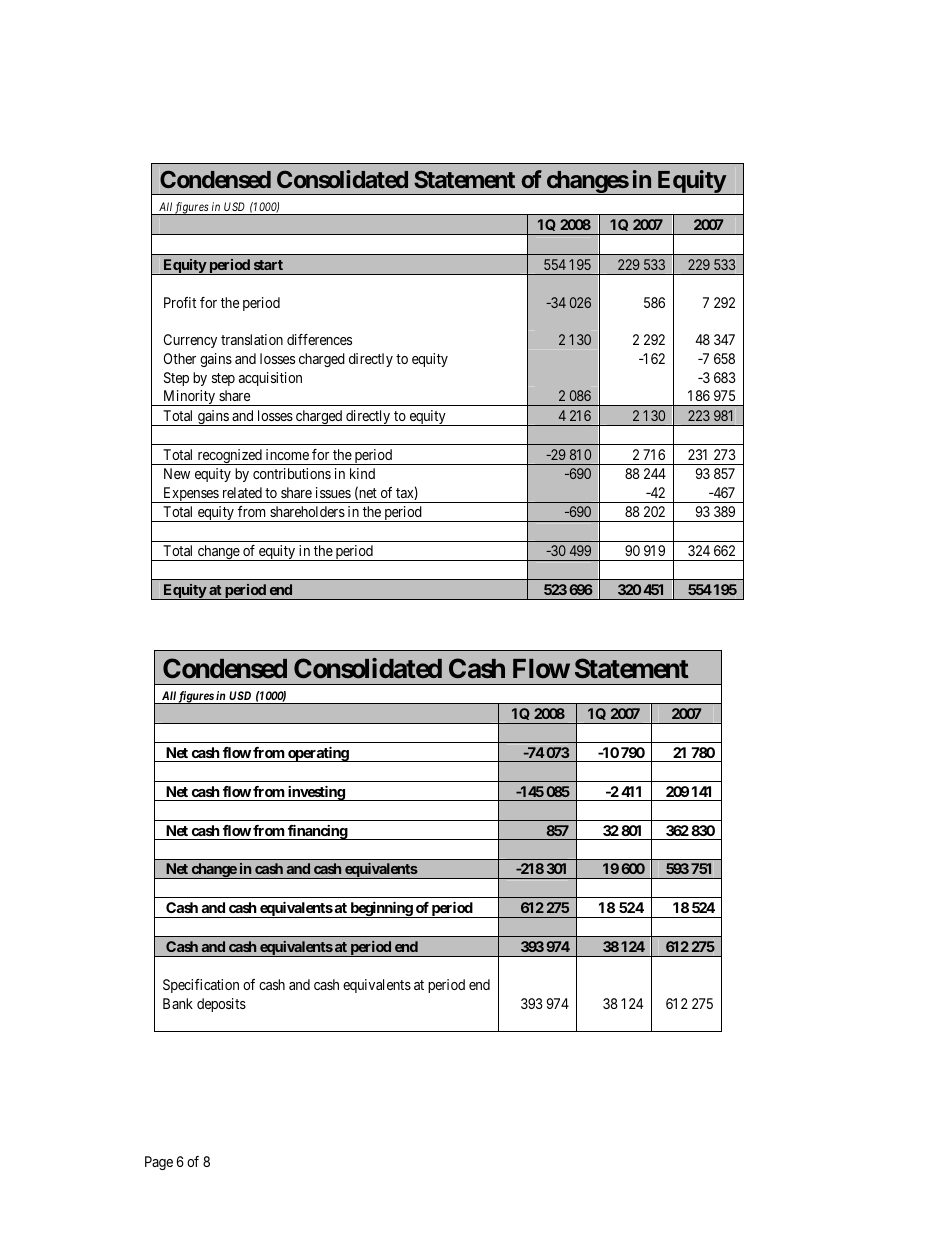 This document has height=1233, width=952. I want to click on beginning, so click(381, 910).
